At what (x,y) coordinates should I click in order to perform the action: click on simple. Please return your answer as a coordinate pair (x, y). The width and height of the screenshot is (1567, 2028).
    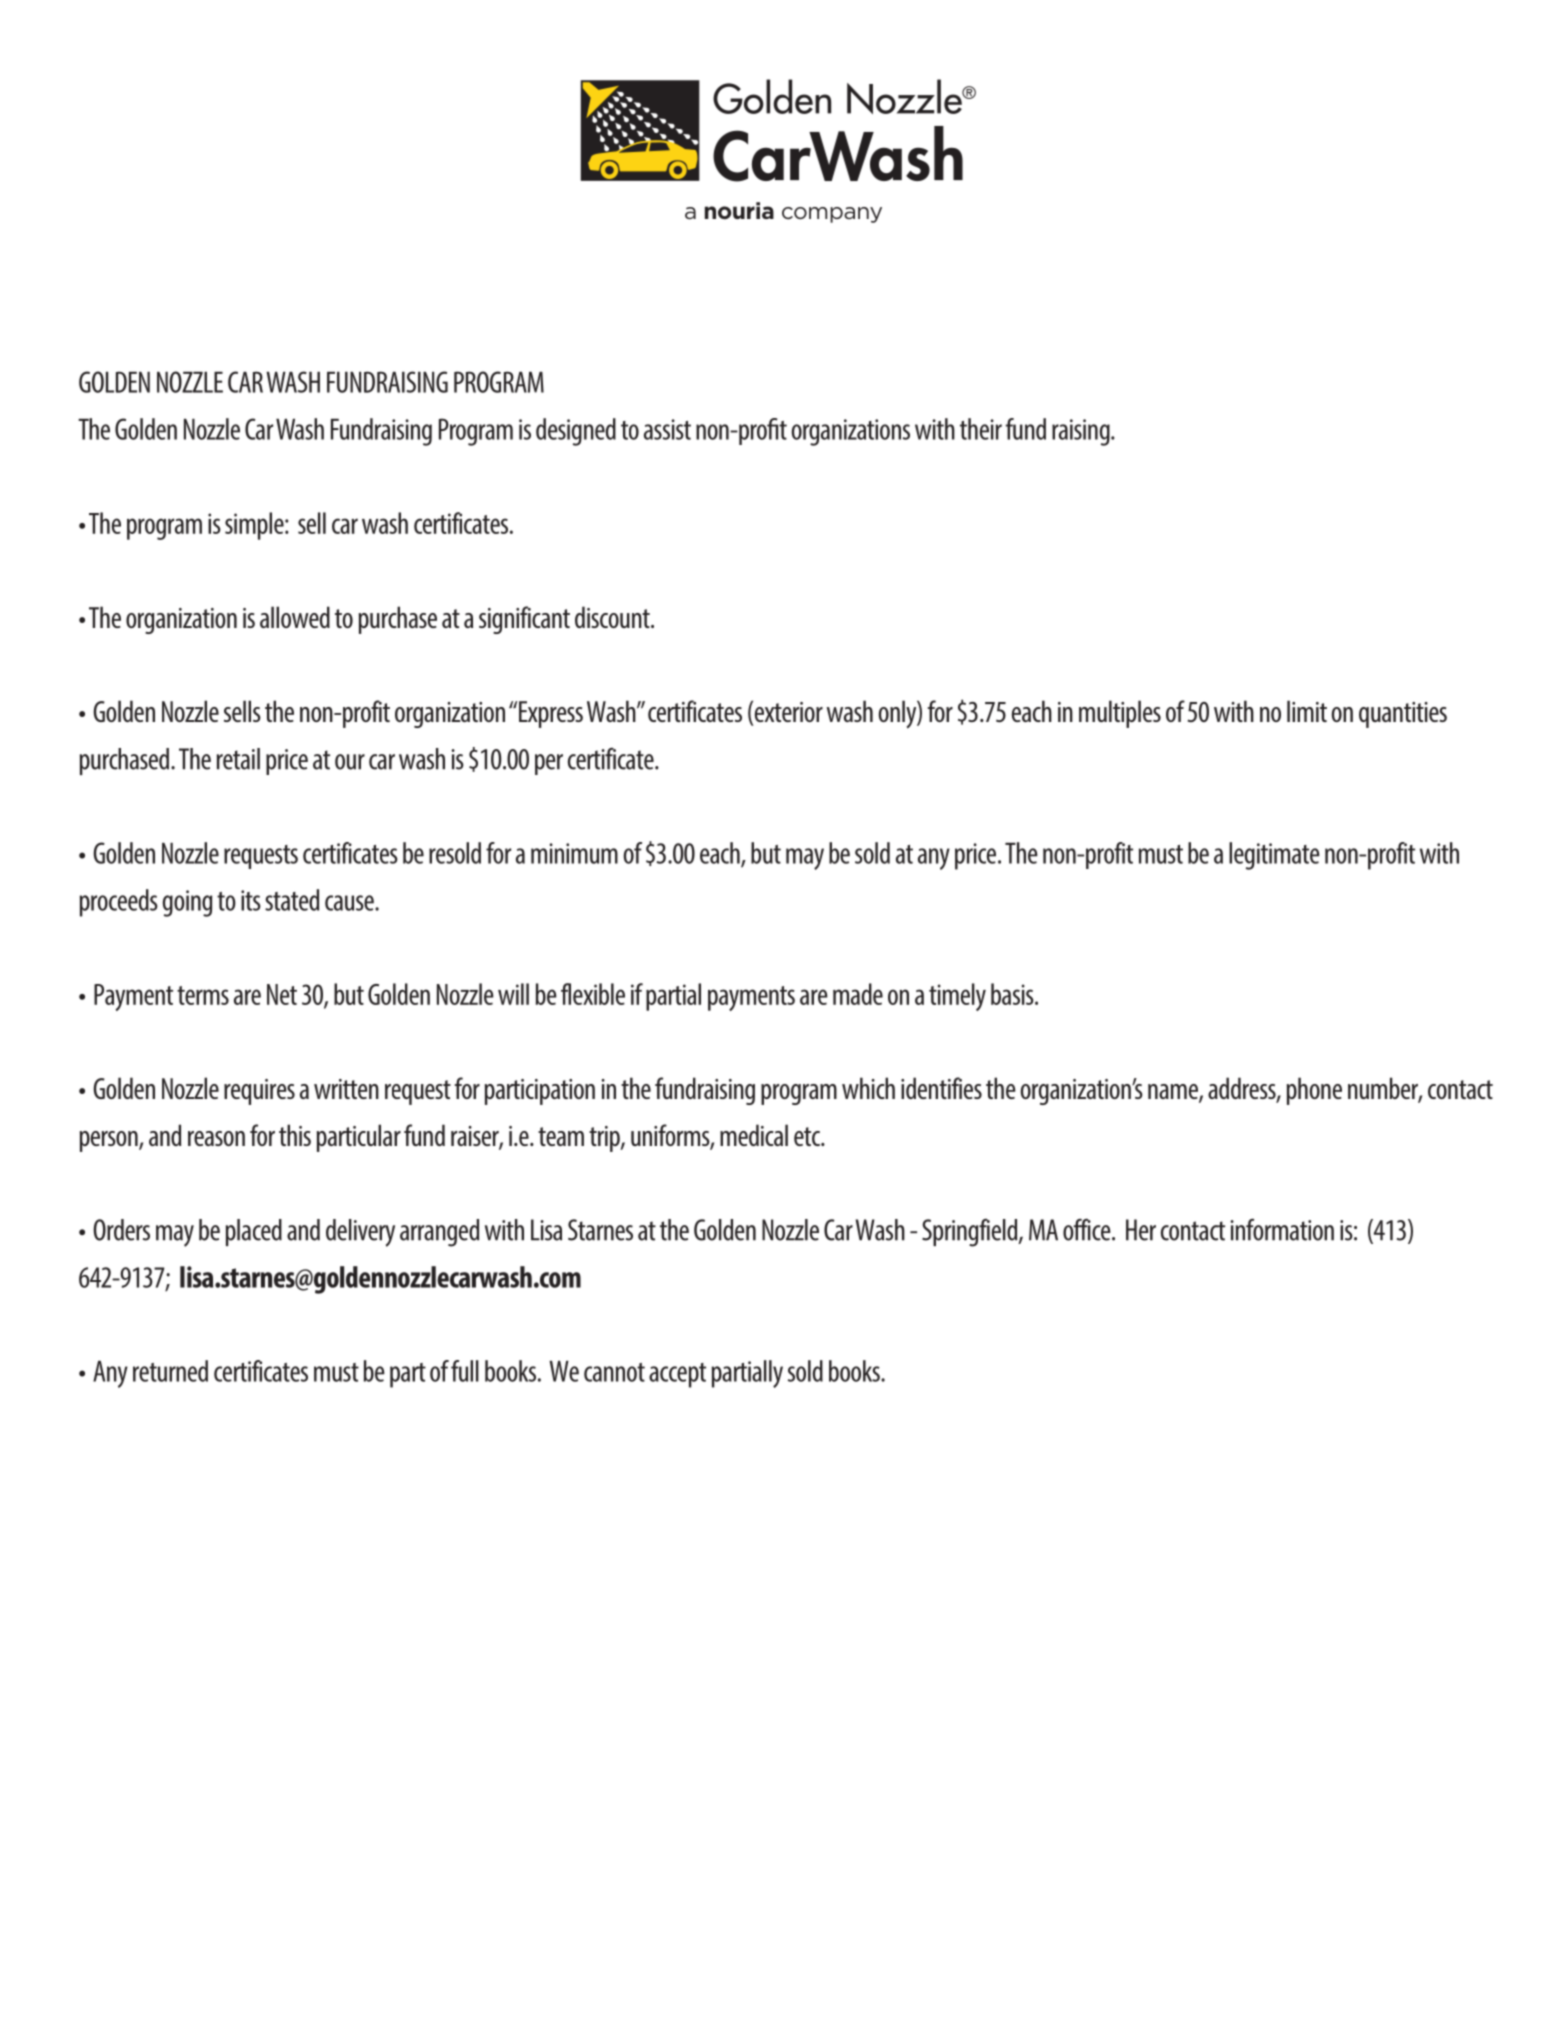
    Looking at the image, I should click on (255, 526).
